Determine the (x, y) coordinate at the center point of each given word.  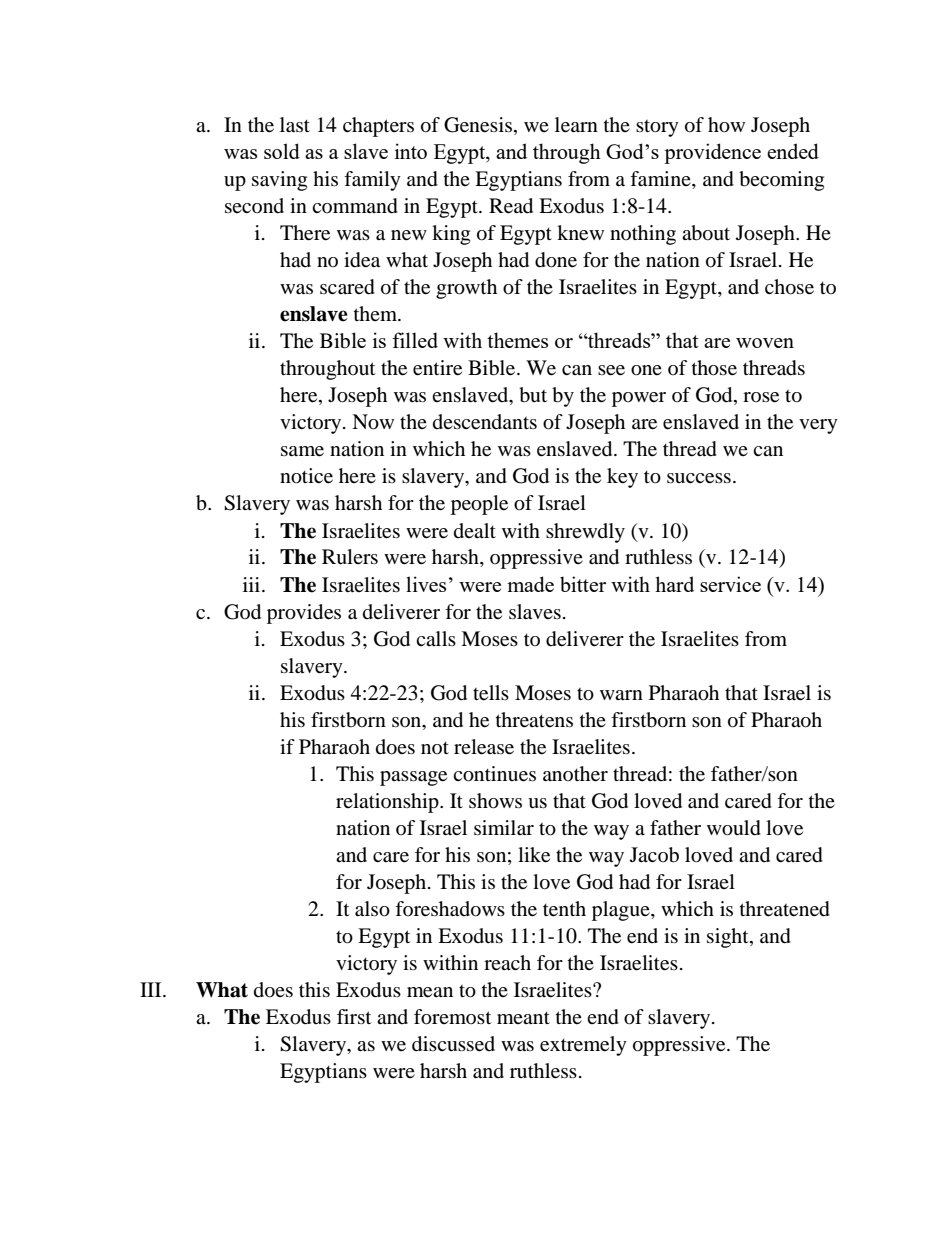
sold (282, 151)
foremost (452, 1017)
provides (304, 614)
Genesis (478, 125)
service (730, 584)
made (530, 584)
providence (712, 153)
